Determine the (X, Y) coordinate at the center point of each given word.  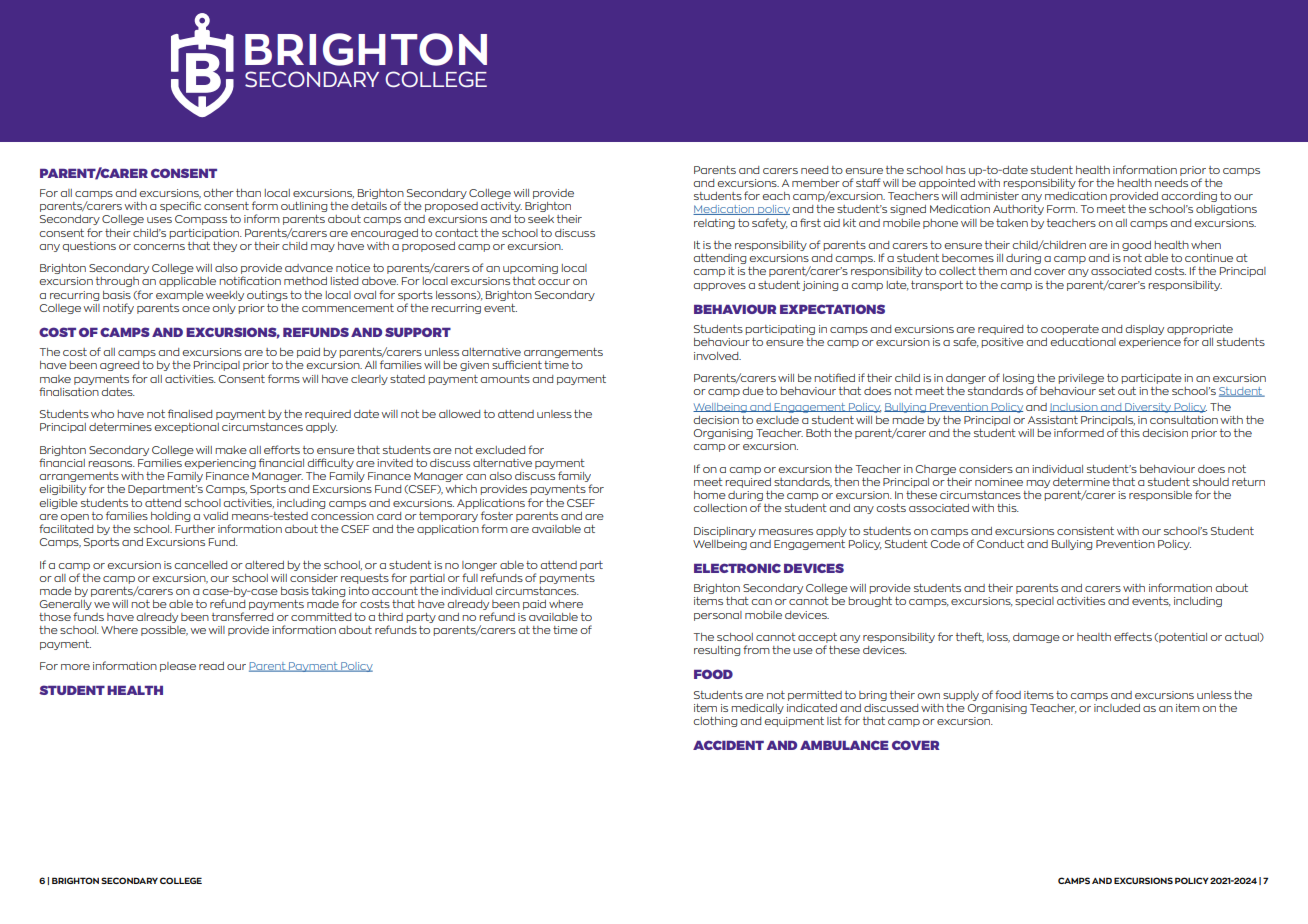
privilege (1081, 379)
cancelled (200, 565)
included (1117, 708)
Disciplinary (725, 532)
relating (714, 224)
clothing (715, 722)
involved (717, 356)
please (178, 667)
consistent (1085, 531)
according (1189, 197)
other (218, 193)
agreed (119, 366)
